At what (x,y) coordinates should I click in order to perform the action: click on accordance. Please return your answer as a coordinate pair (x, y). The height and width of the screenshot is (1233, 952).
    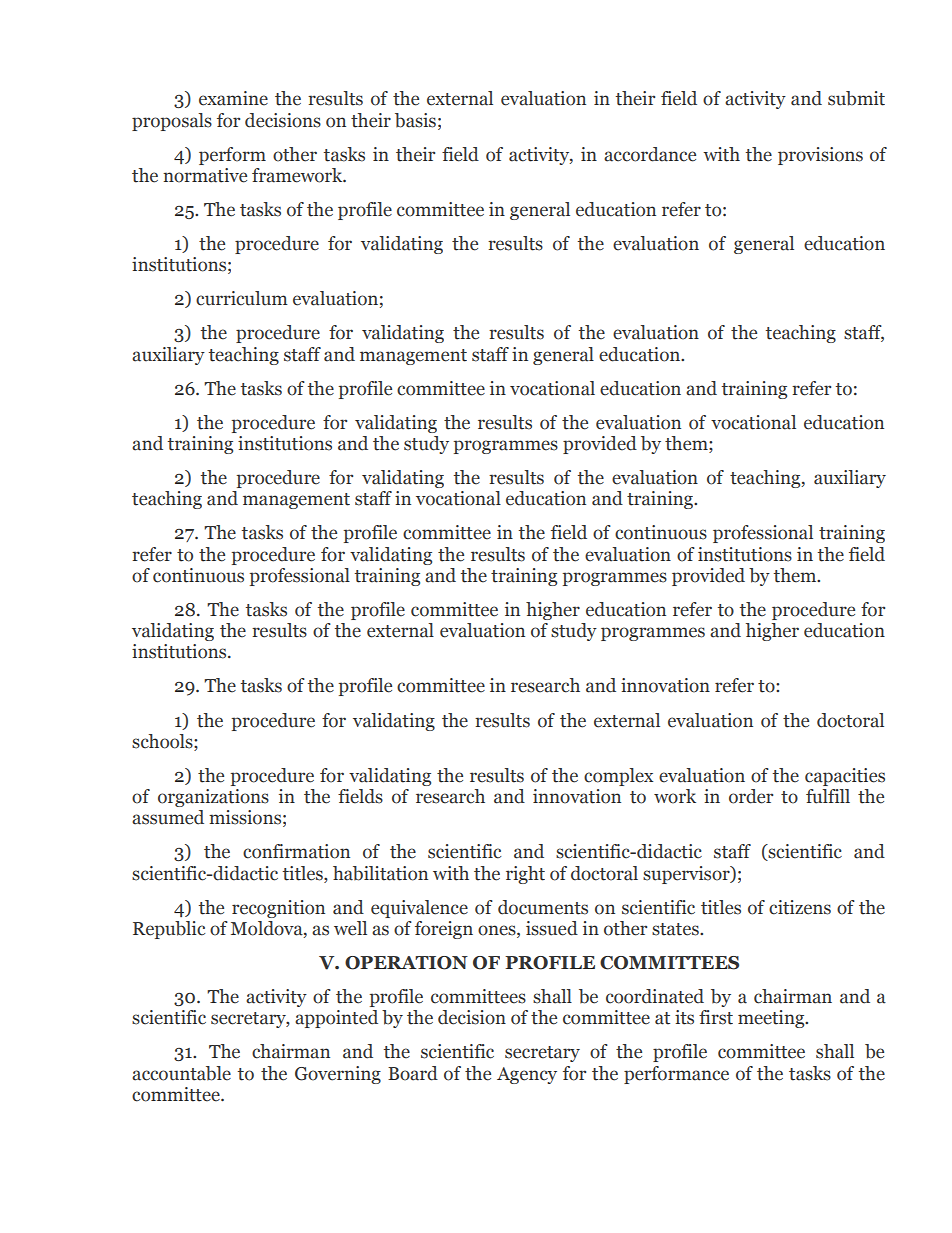
    Looking at the image, I should click on (650, 154).
